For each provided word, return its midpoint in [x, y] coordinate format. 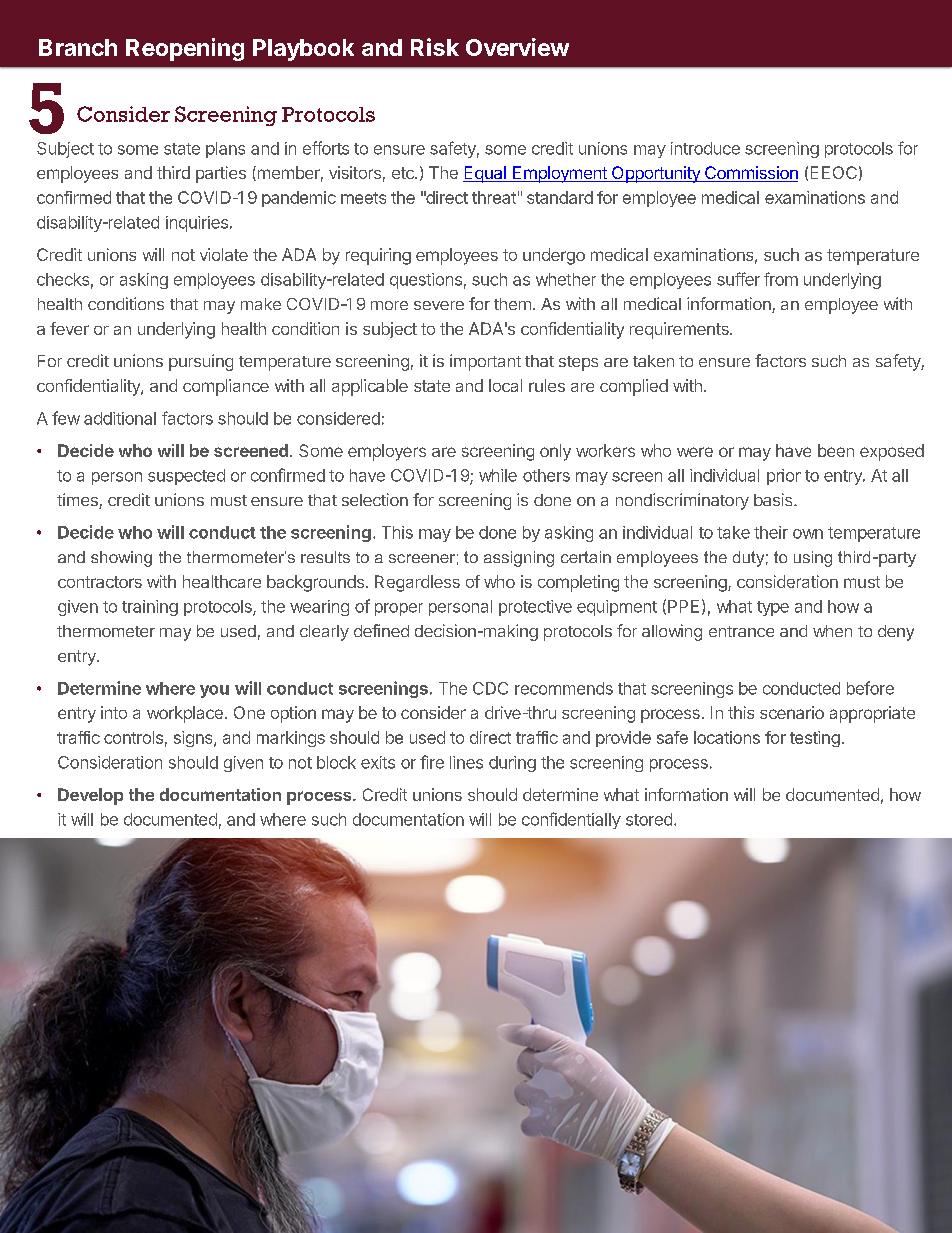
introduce [705, 148]
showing [121, 559]
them [512, 304]
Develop [90, 796]
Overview [517, 47]
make [261, 304]
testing [815, 739]
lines [466, 762]
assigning [519, 559]
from [781, 279]
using [813, 559]
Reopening [185, 49]
